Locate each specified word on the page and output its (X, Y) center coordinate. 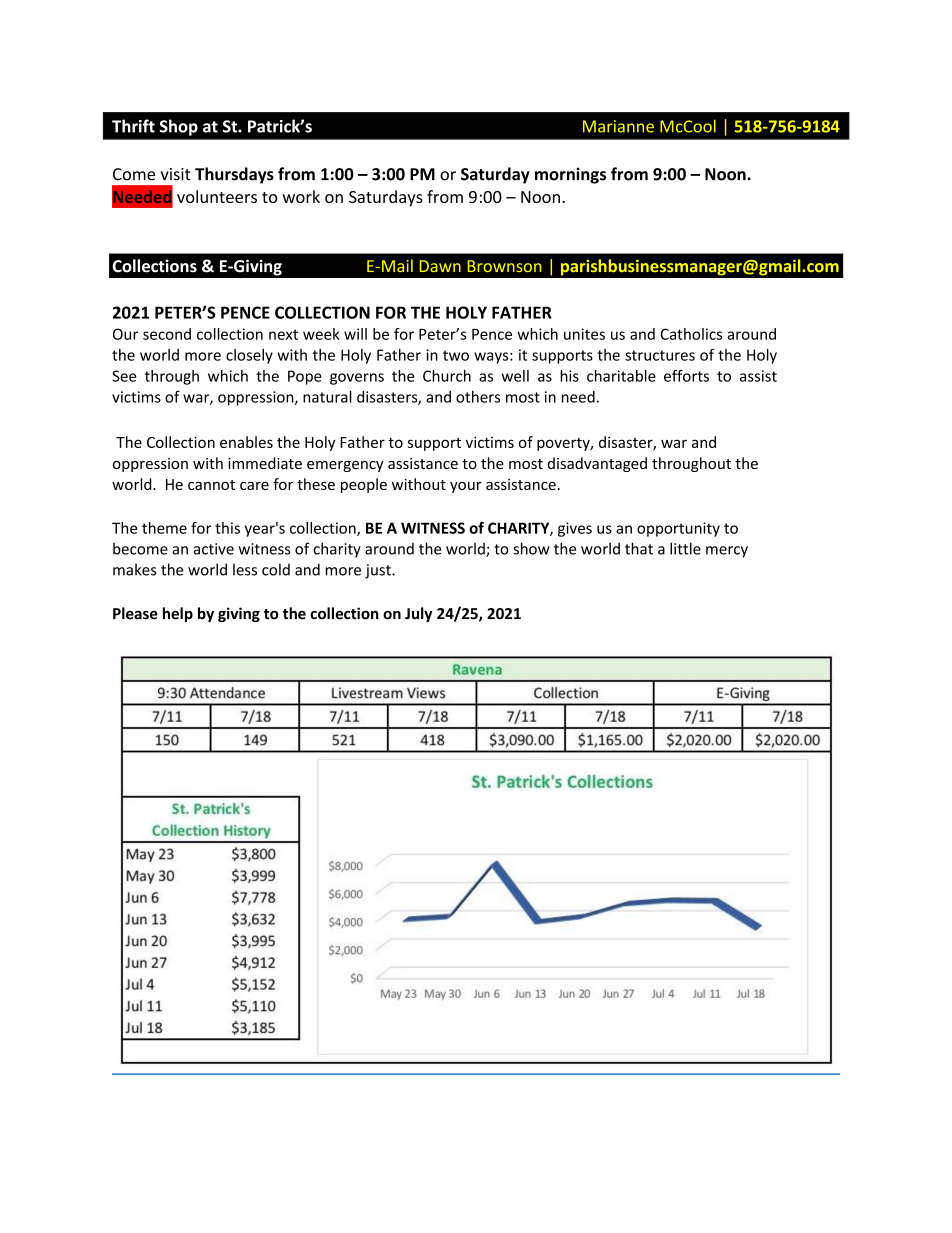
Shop (178, 127)
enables (246, 442)
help (178, 614)
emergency (345, 466)
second (167, 334)
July (418, 614)
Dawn (440, 266)
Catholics (691, 334)
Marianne (618, 126)
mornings (570, 175)
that (639, 548)
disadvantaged (597, 464)
